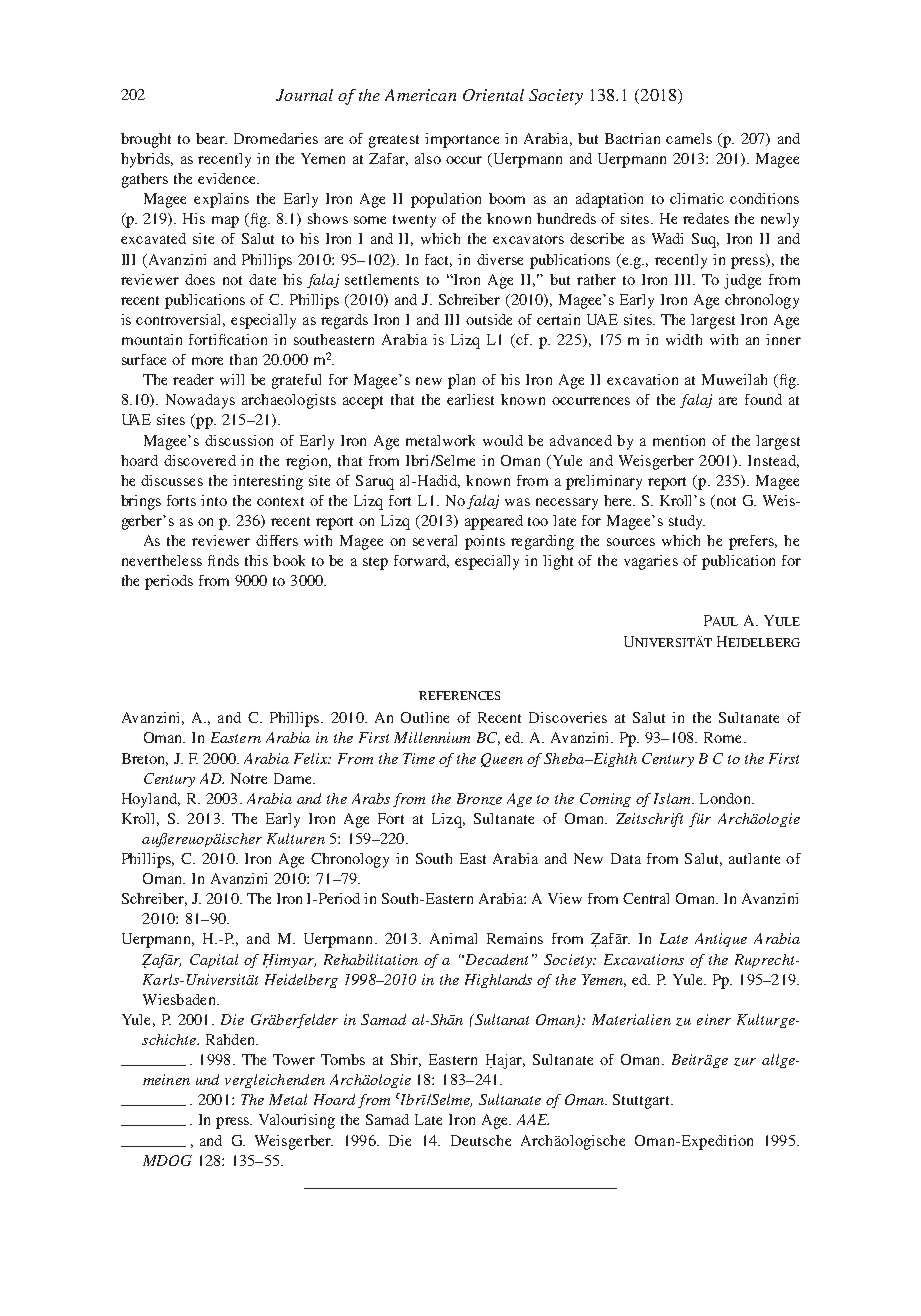 This screenshot has width=921, height=1316. I want to click on bear, so click(211, 138).
